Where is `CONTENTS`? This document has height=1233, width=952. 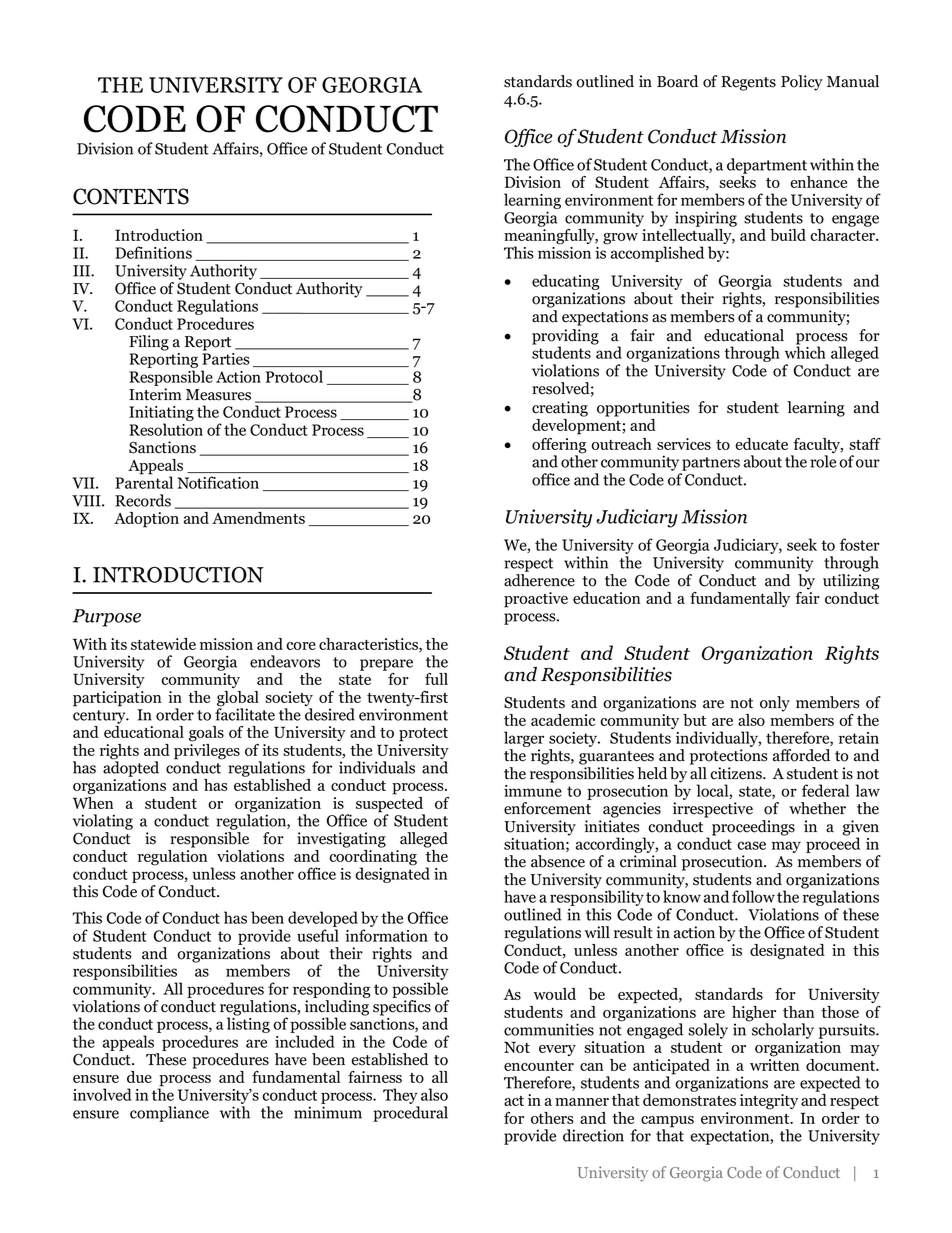 CONTENTS is located at coordinates (131, 196).
